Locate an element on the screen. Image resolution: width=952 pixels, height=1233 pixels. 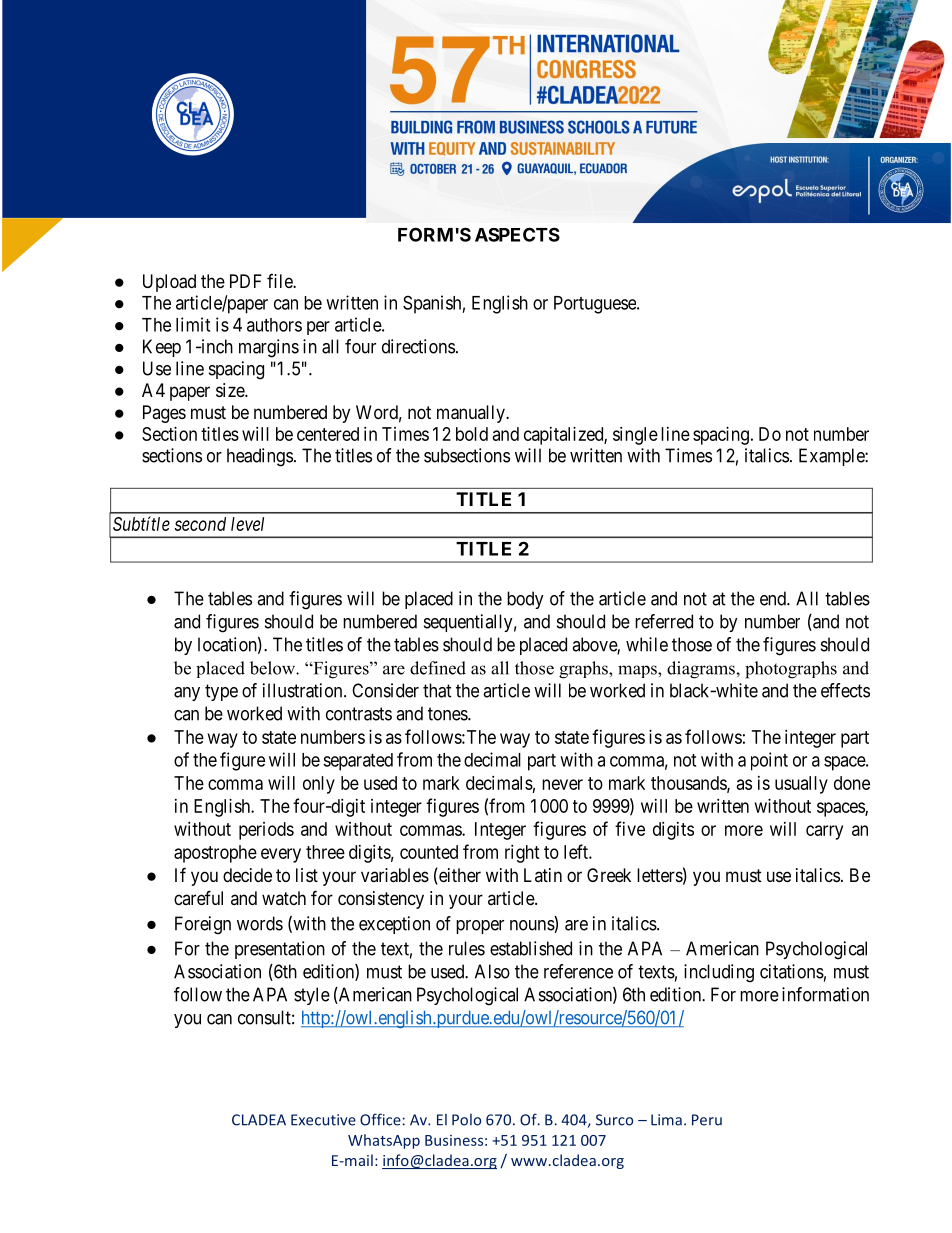
Executive is located at coordinates (323, 1120).
